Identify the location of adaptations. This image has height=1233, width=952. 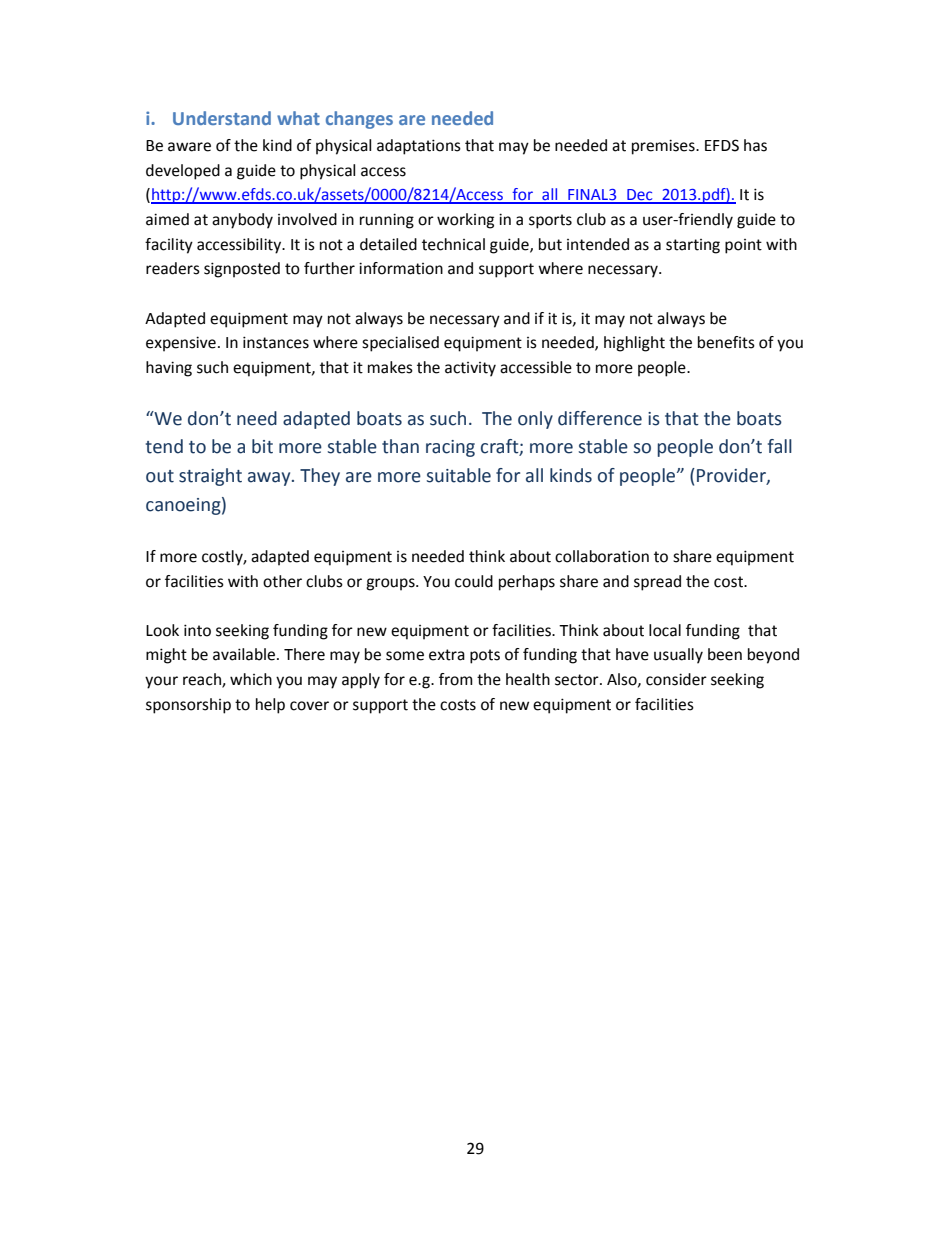
(419, 147).
